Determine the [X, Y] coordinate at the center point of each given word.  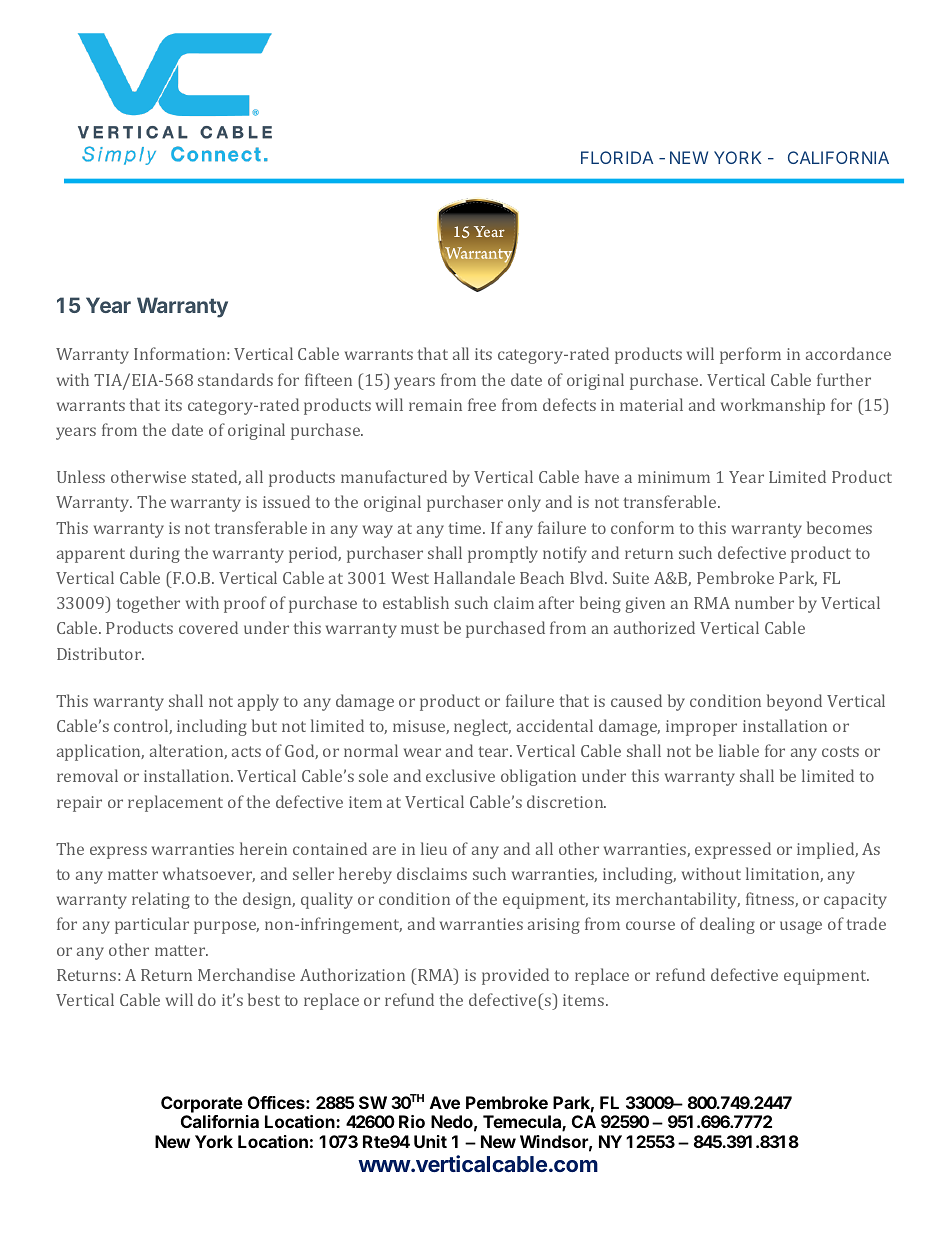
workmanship [773, 406]
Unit [430, 1141]
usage [801, 927]
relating [161, 900]
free [482, 404]
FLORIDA [617, 157]
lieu [434, 848]
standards [235, 379]
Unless [81, 476]
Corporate [202, 1104]
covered [208, 627]
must [420, 628]
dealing [727, 925]
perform [750, 355]
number [764, 602]
